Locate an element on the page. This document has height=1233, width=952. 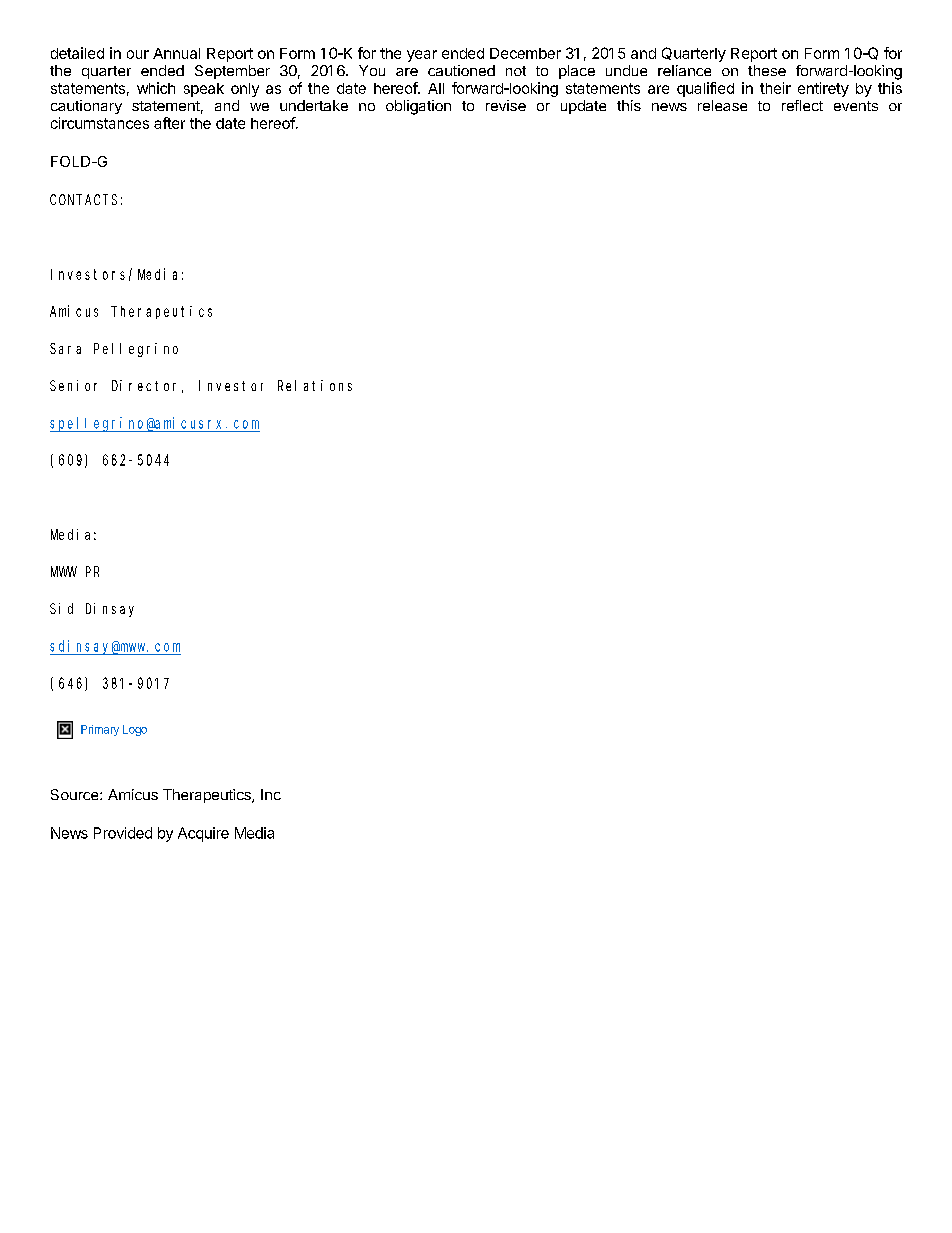
Provided is located at coordinates (123, 833).
